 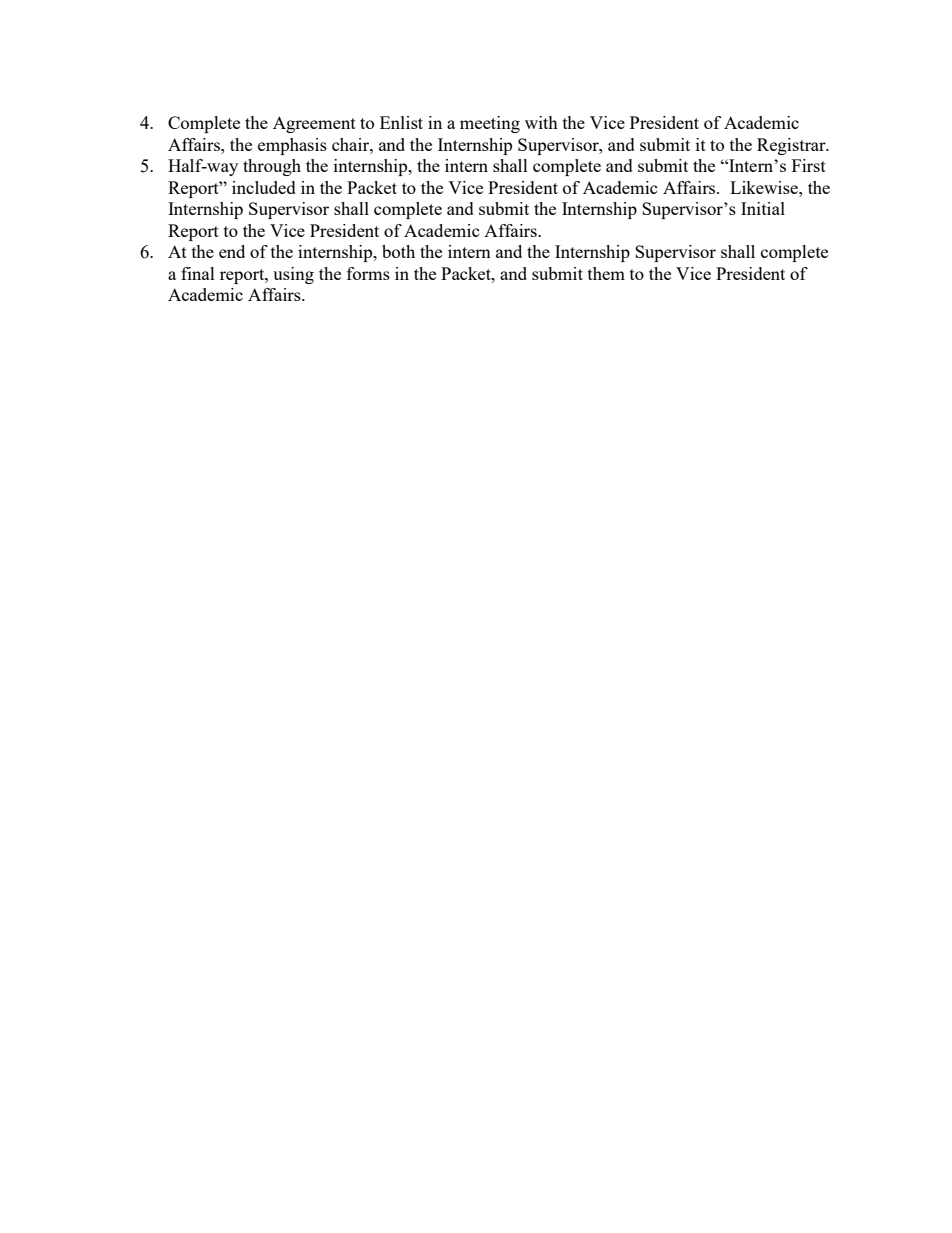 What do you see at coordinates (293, 275) in the screenshot?
I see `using` at bounding box center [293, 275].
